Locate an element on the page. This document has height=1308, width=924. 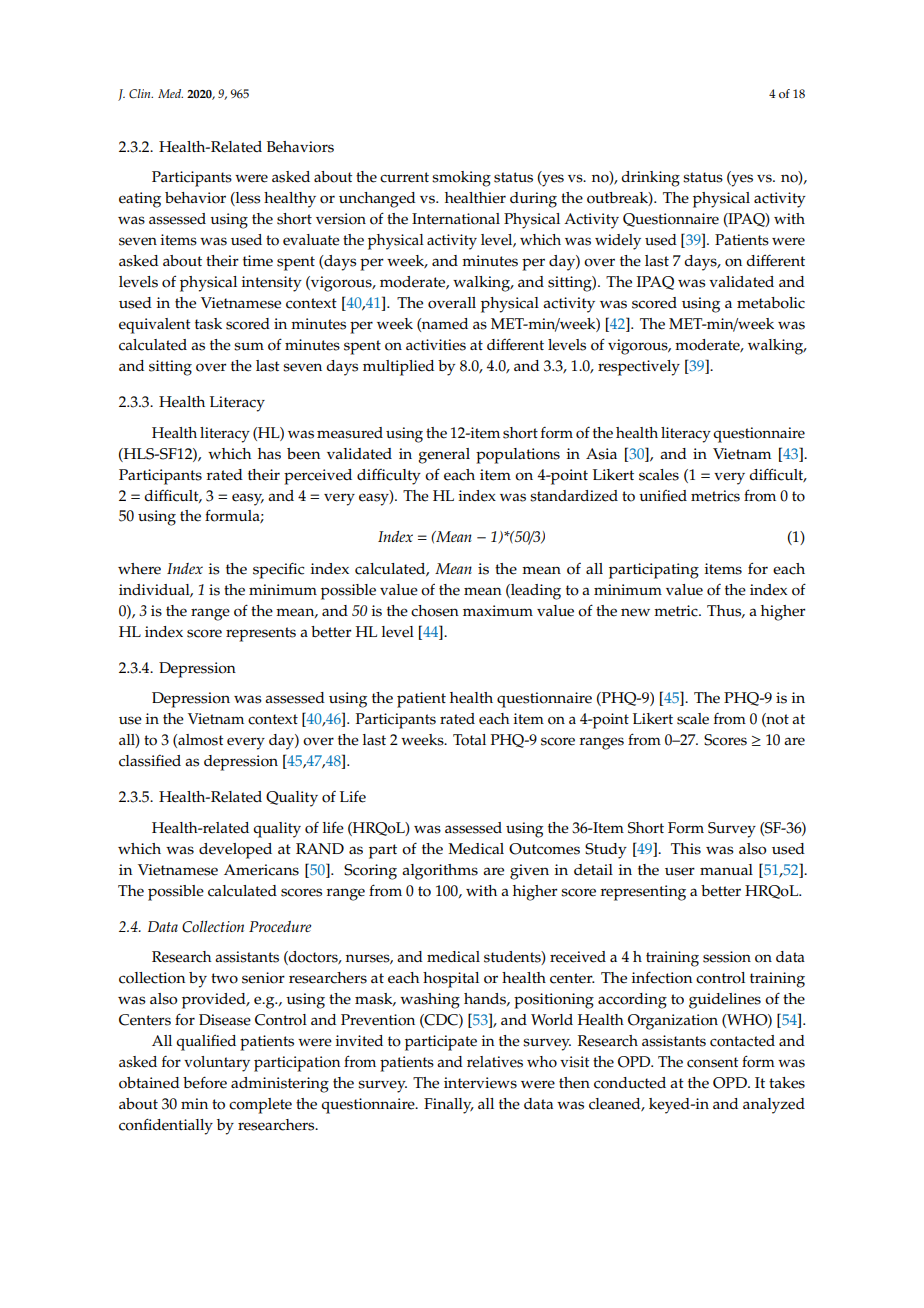
Clin is located at coordinates (141, 94).
